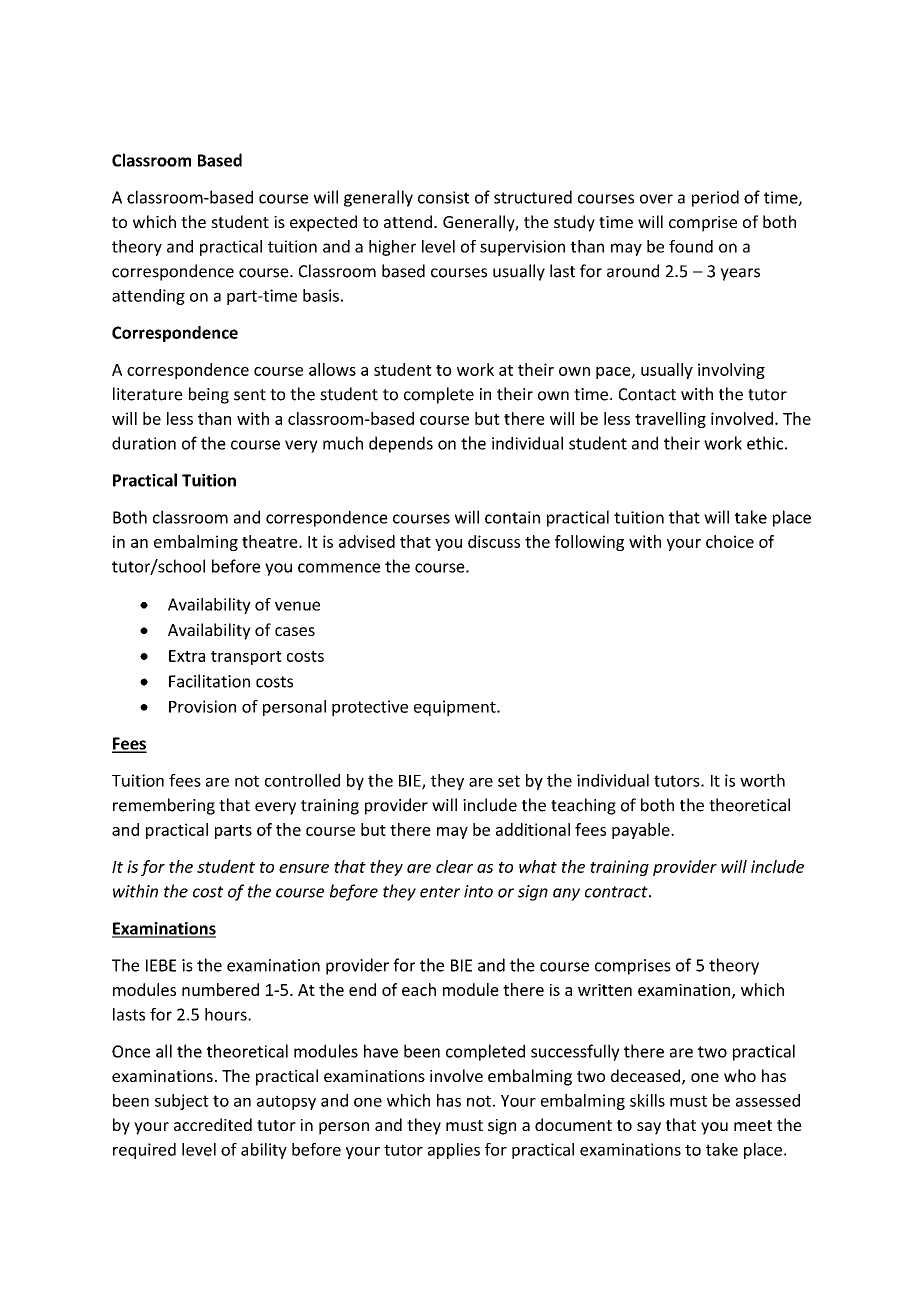 The height and width of the image is (1308, 924). I want to click on payable, so click(642, 831).
